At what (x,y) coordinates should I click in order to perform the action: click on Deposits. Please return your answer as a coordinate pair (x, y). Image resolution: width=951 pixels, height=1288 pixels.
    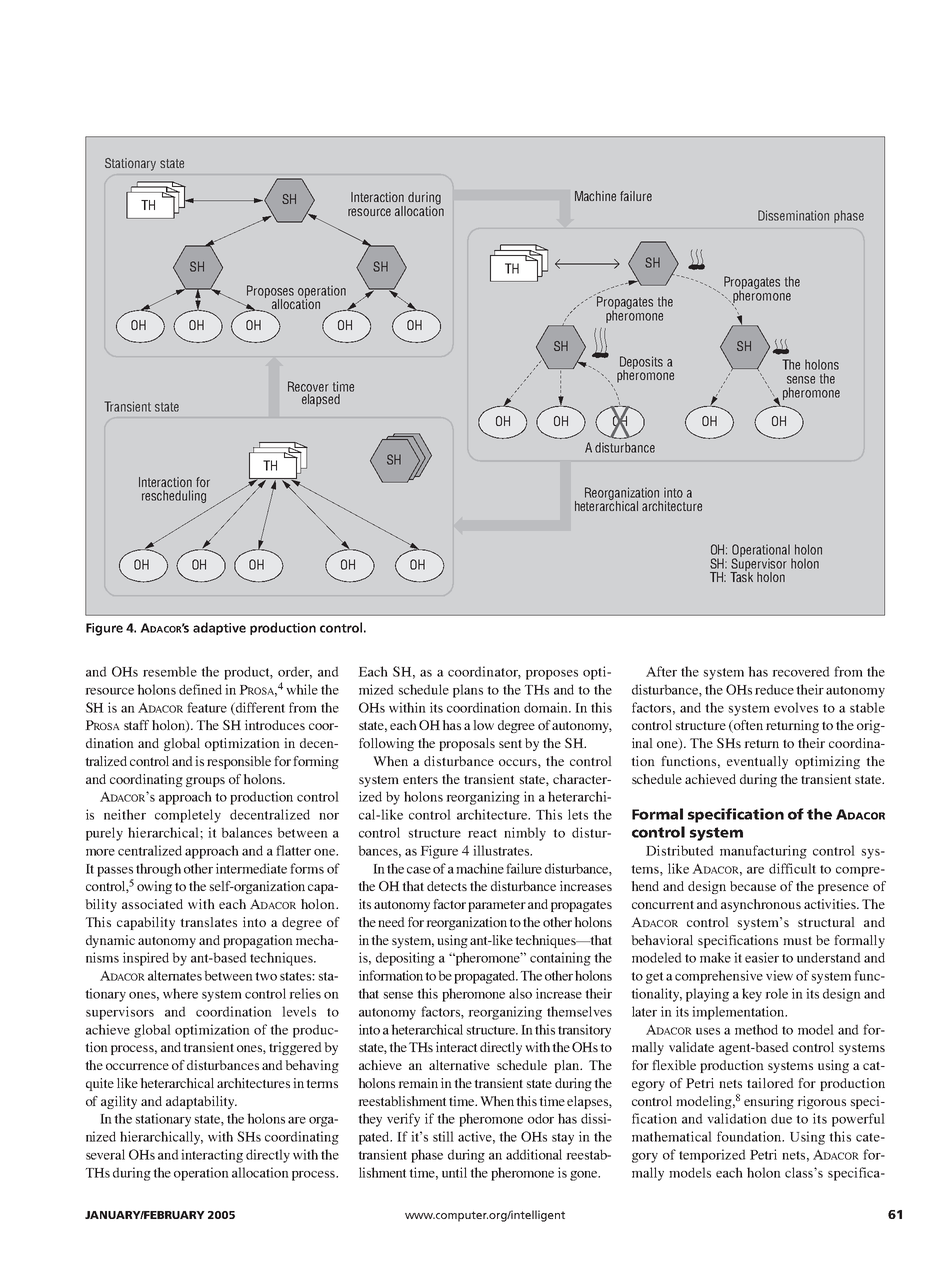
    Looking at the image, I should click on (641, 363).
